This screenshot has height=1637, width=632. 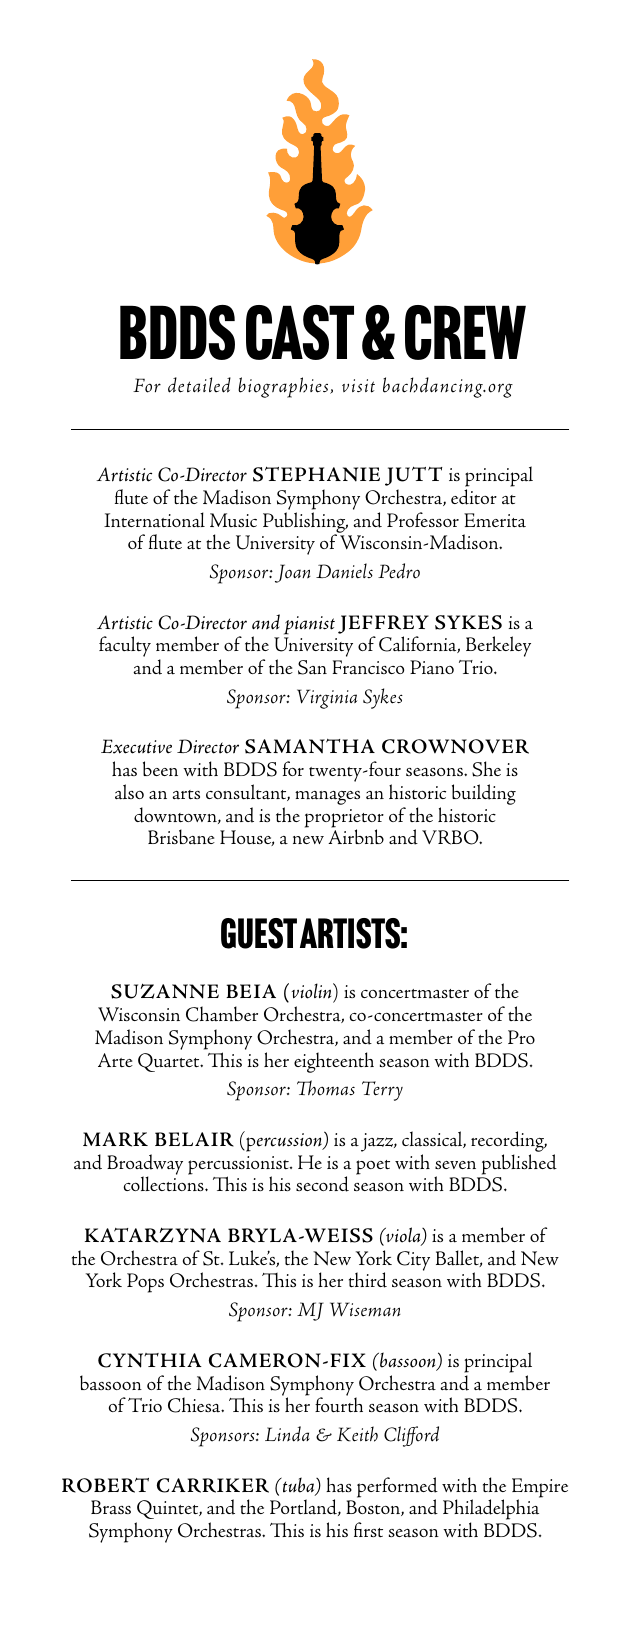 What do you see at coordinates (160, 768) in the screenshot?
I see `been` at bounding box center [160, 768].
